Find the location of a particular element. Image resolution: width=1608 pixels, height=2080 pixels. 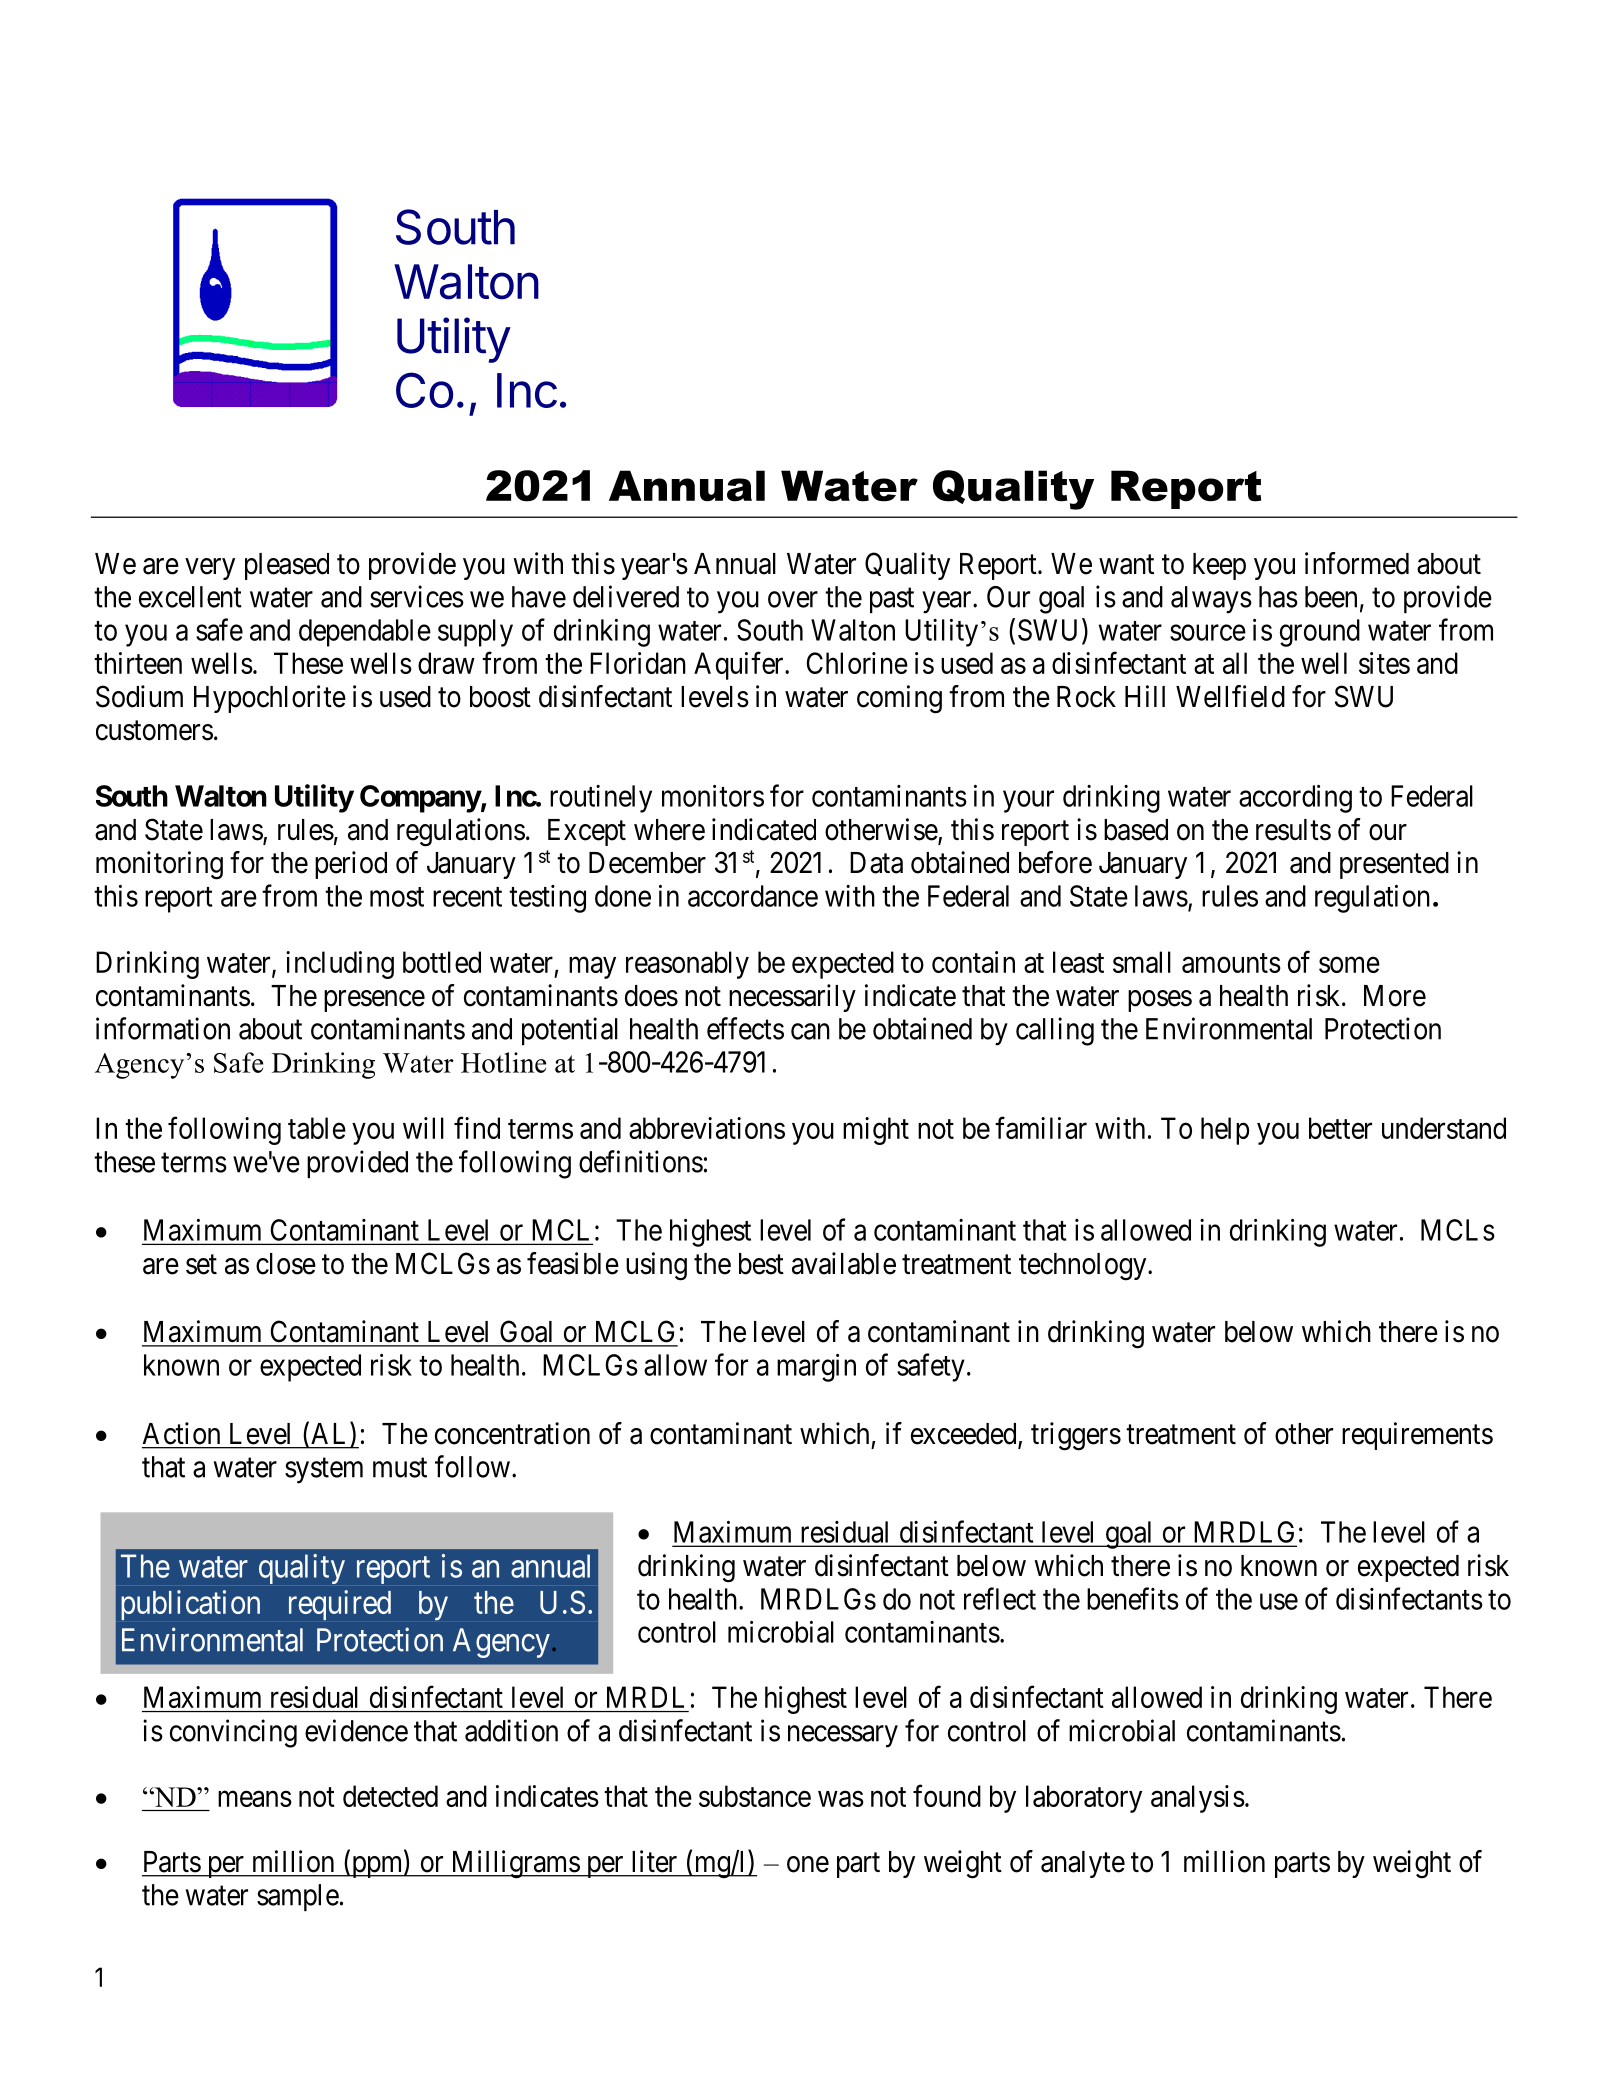

period is located at coordinates (351, 865).
